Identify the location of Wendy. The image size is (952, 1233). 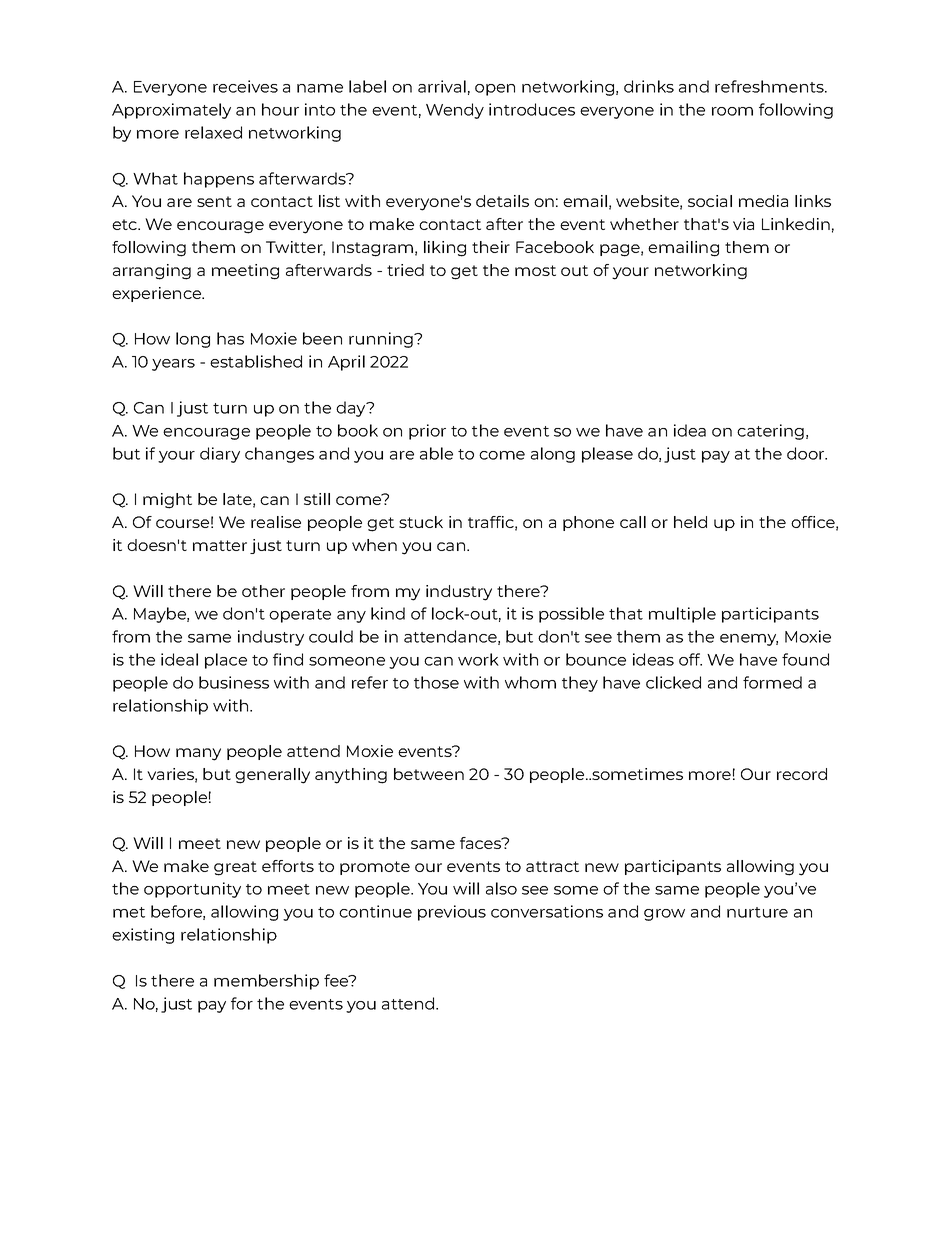
(455, 111).
